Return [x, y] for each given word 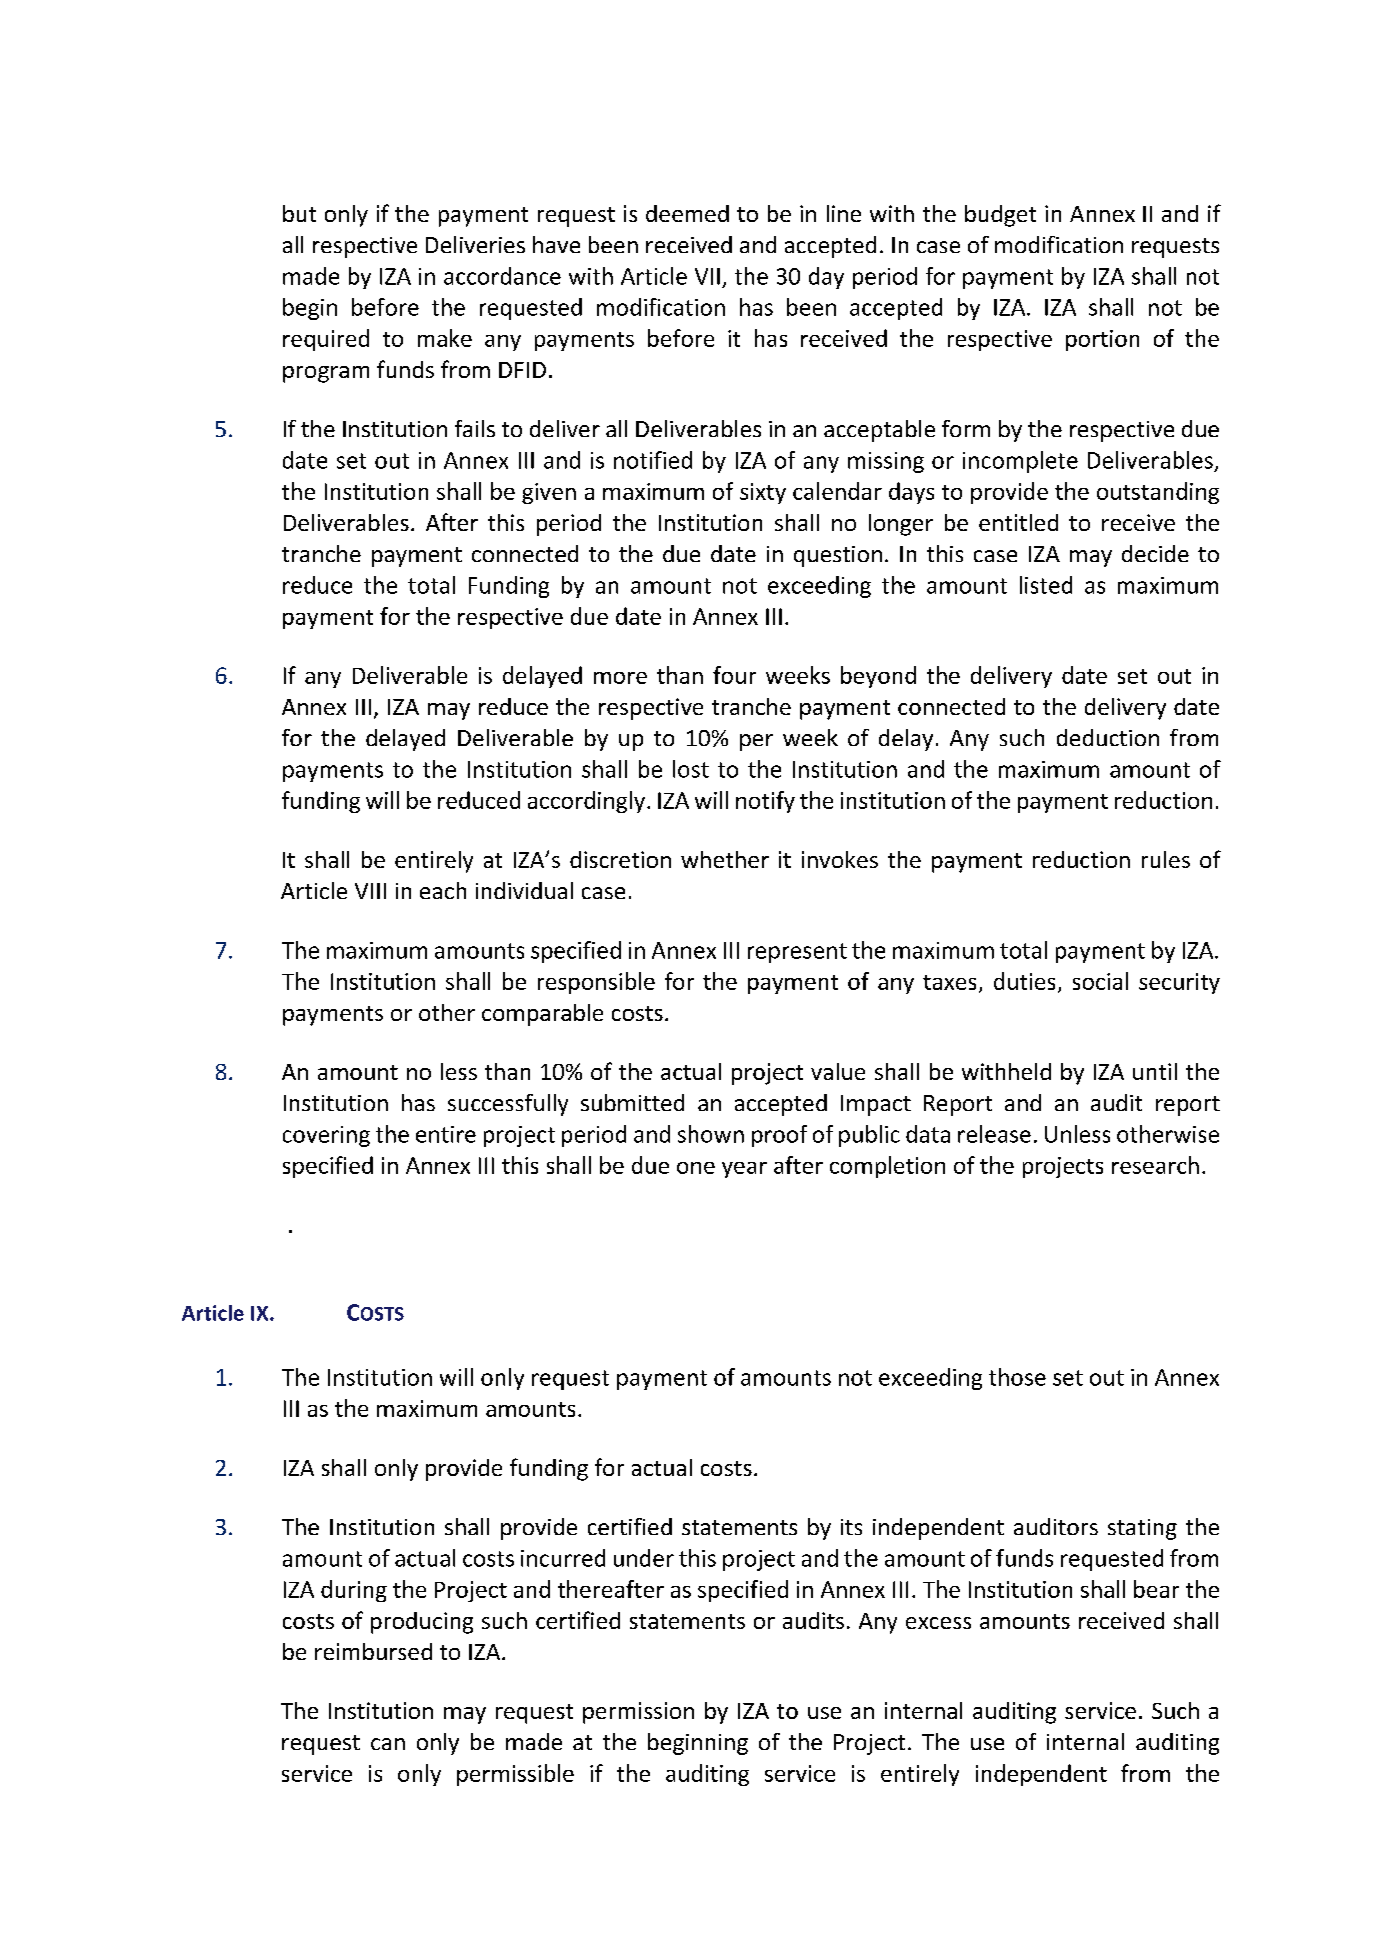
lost [691, 769]
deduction [1108, 737]
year [744, 1170]
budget [1000, 216]
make [445, 338]
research [1155, 1165]
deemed [687, 213]
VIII [370, 891]
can [388, 1744]
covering [326, 1136]
